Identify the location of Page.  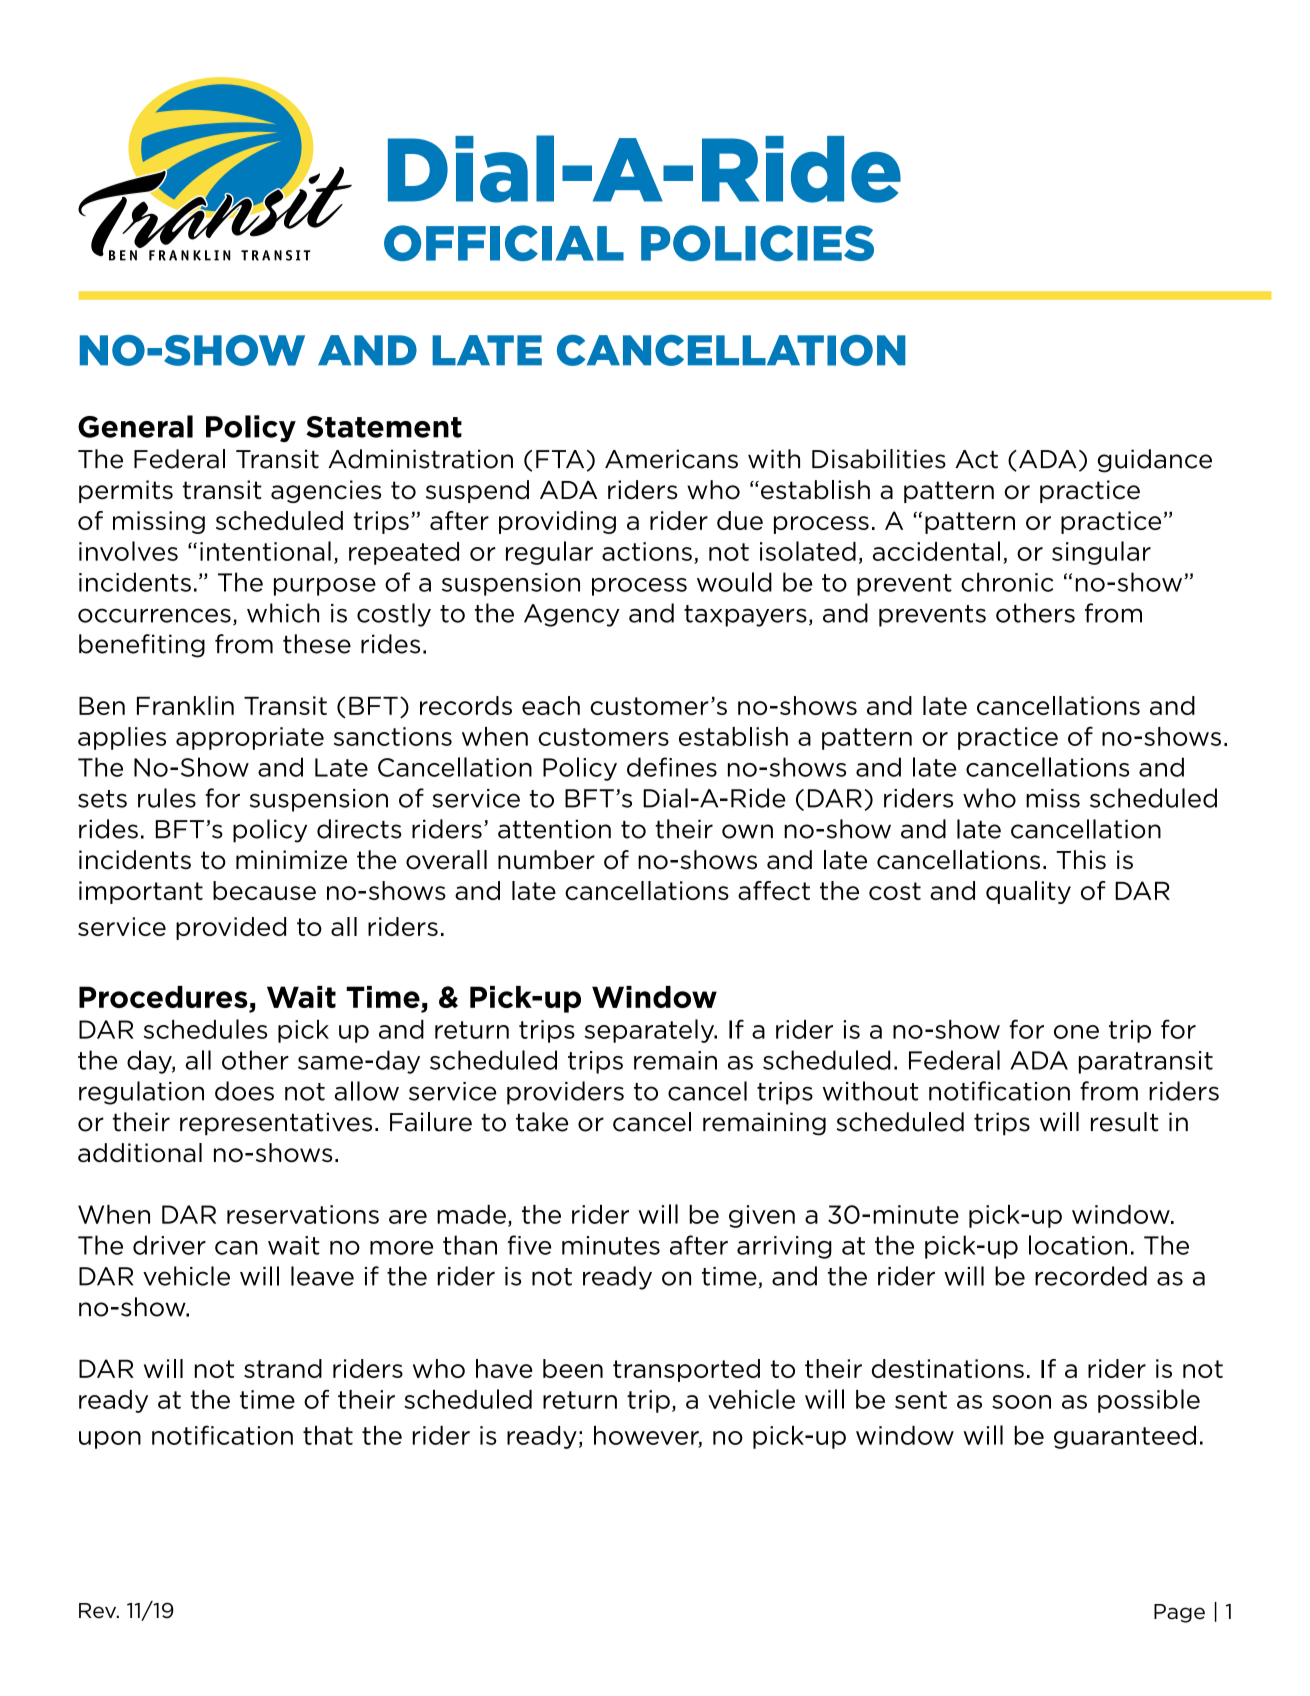
(1179, 1613).
